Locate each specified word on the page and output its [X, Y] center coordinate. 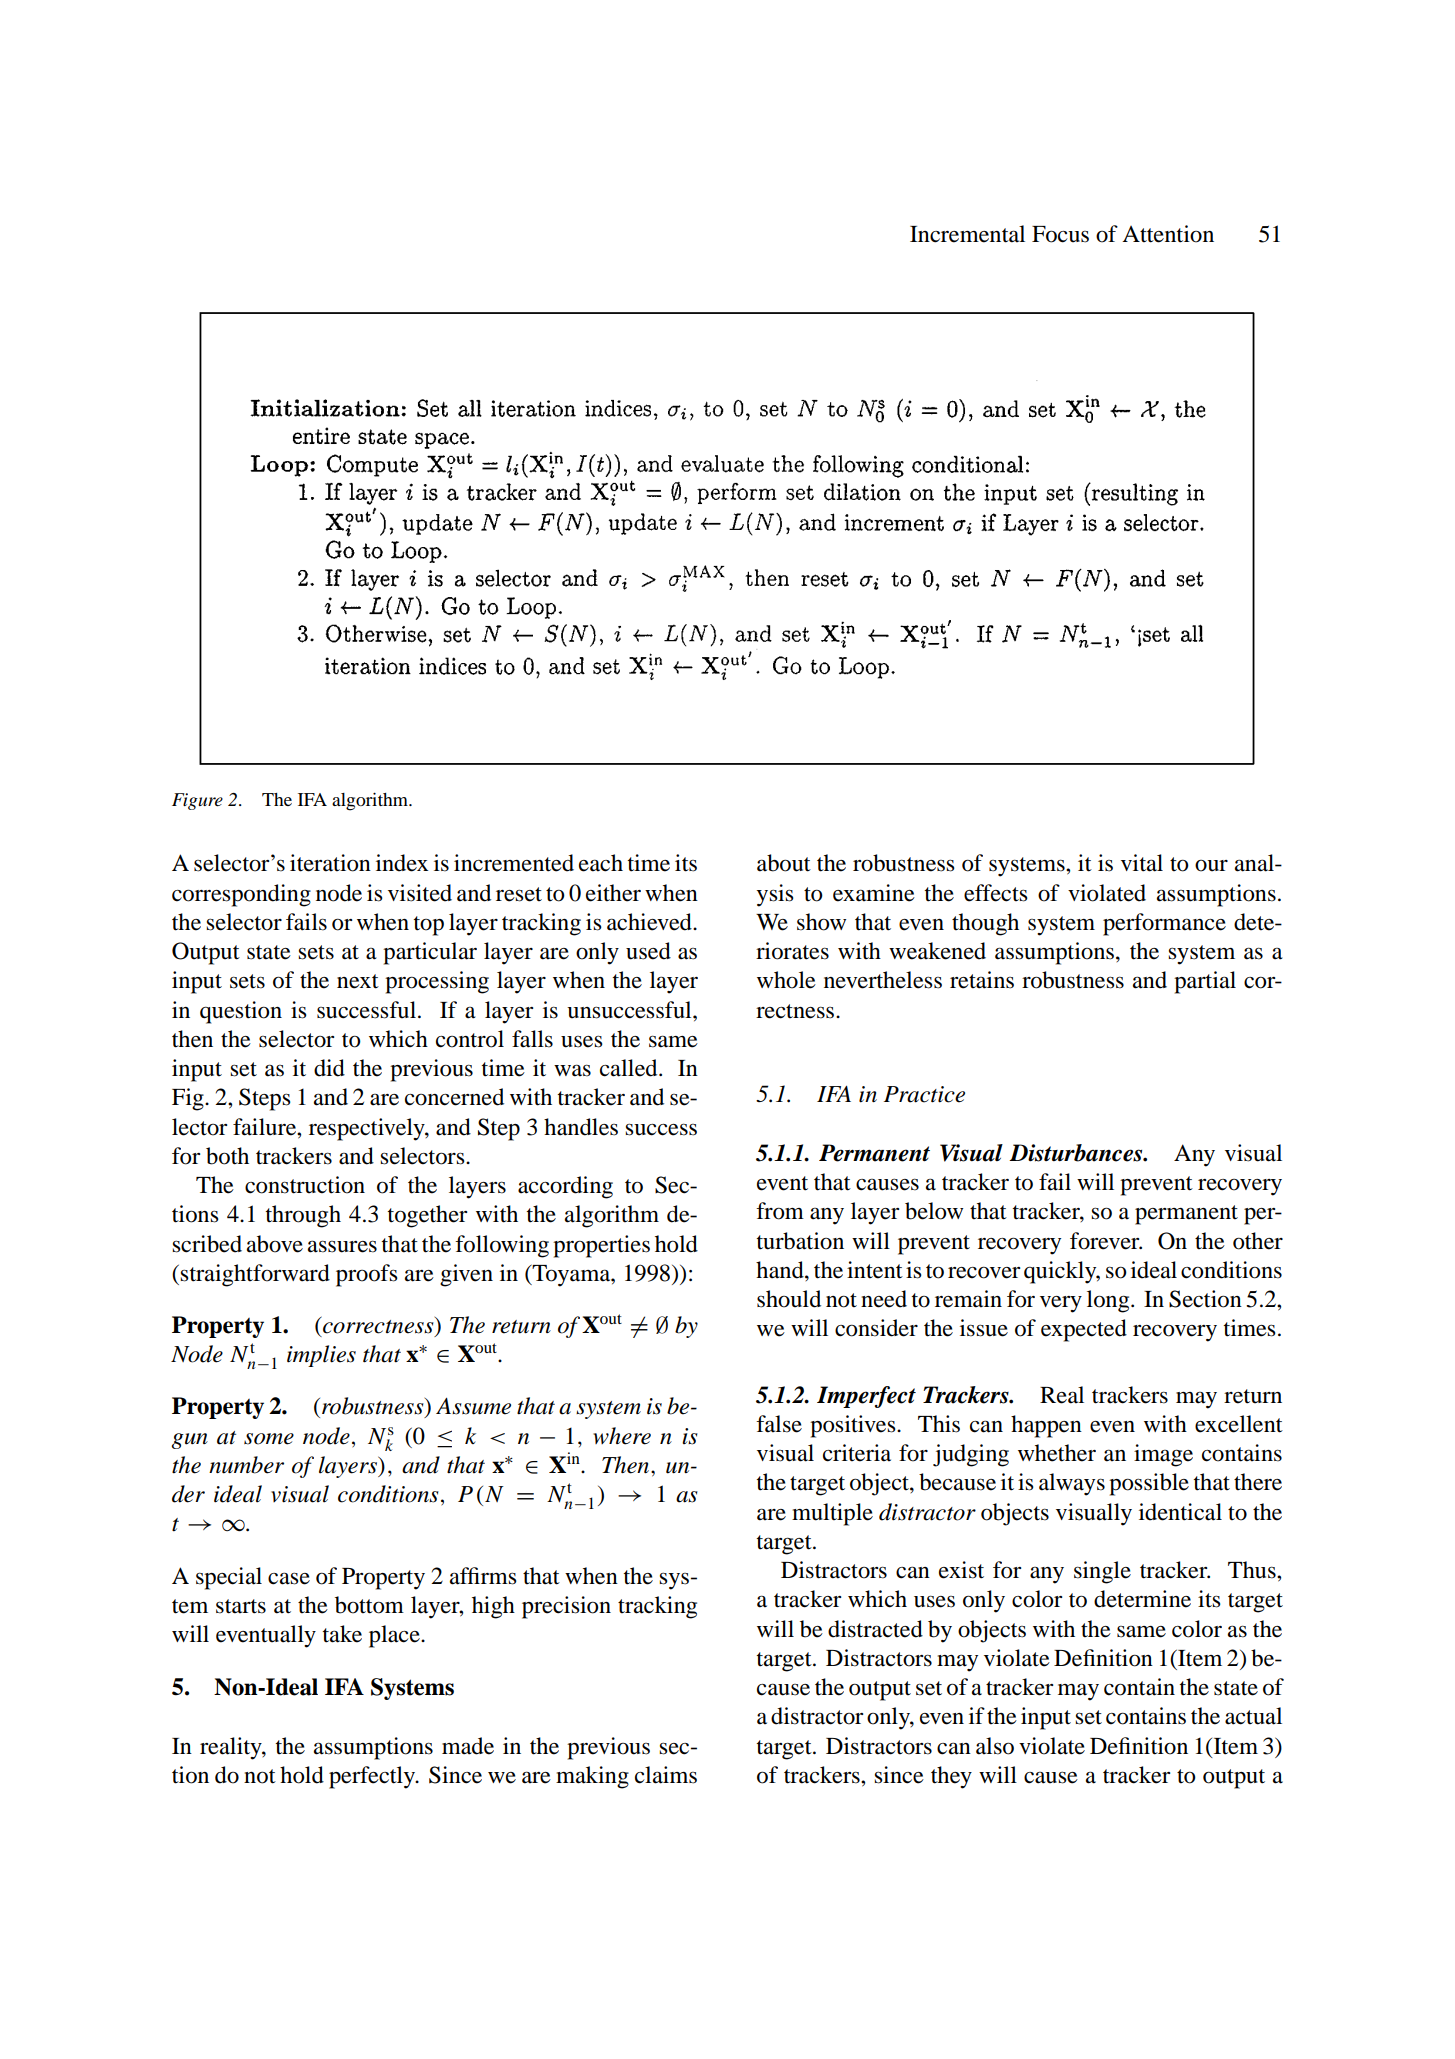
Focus [1060, 234]
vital [1142, 863]
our [1211, 866]
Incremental [967, 234]
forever [1106, 1241]
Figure [197, 801]
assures [342, 1246]
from [780, 1211]
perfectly [373, 1777]
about [784, 863]
